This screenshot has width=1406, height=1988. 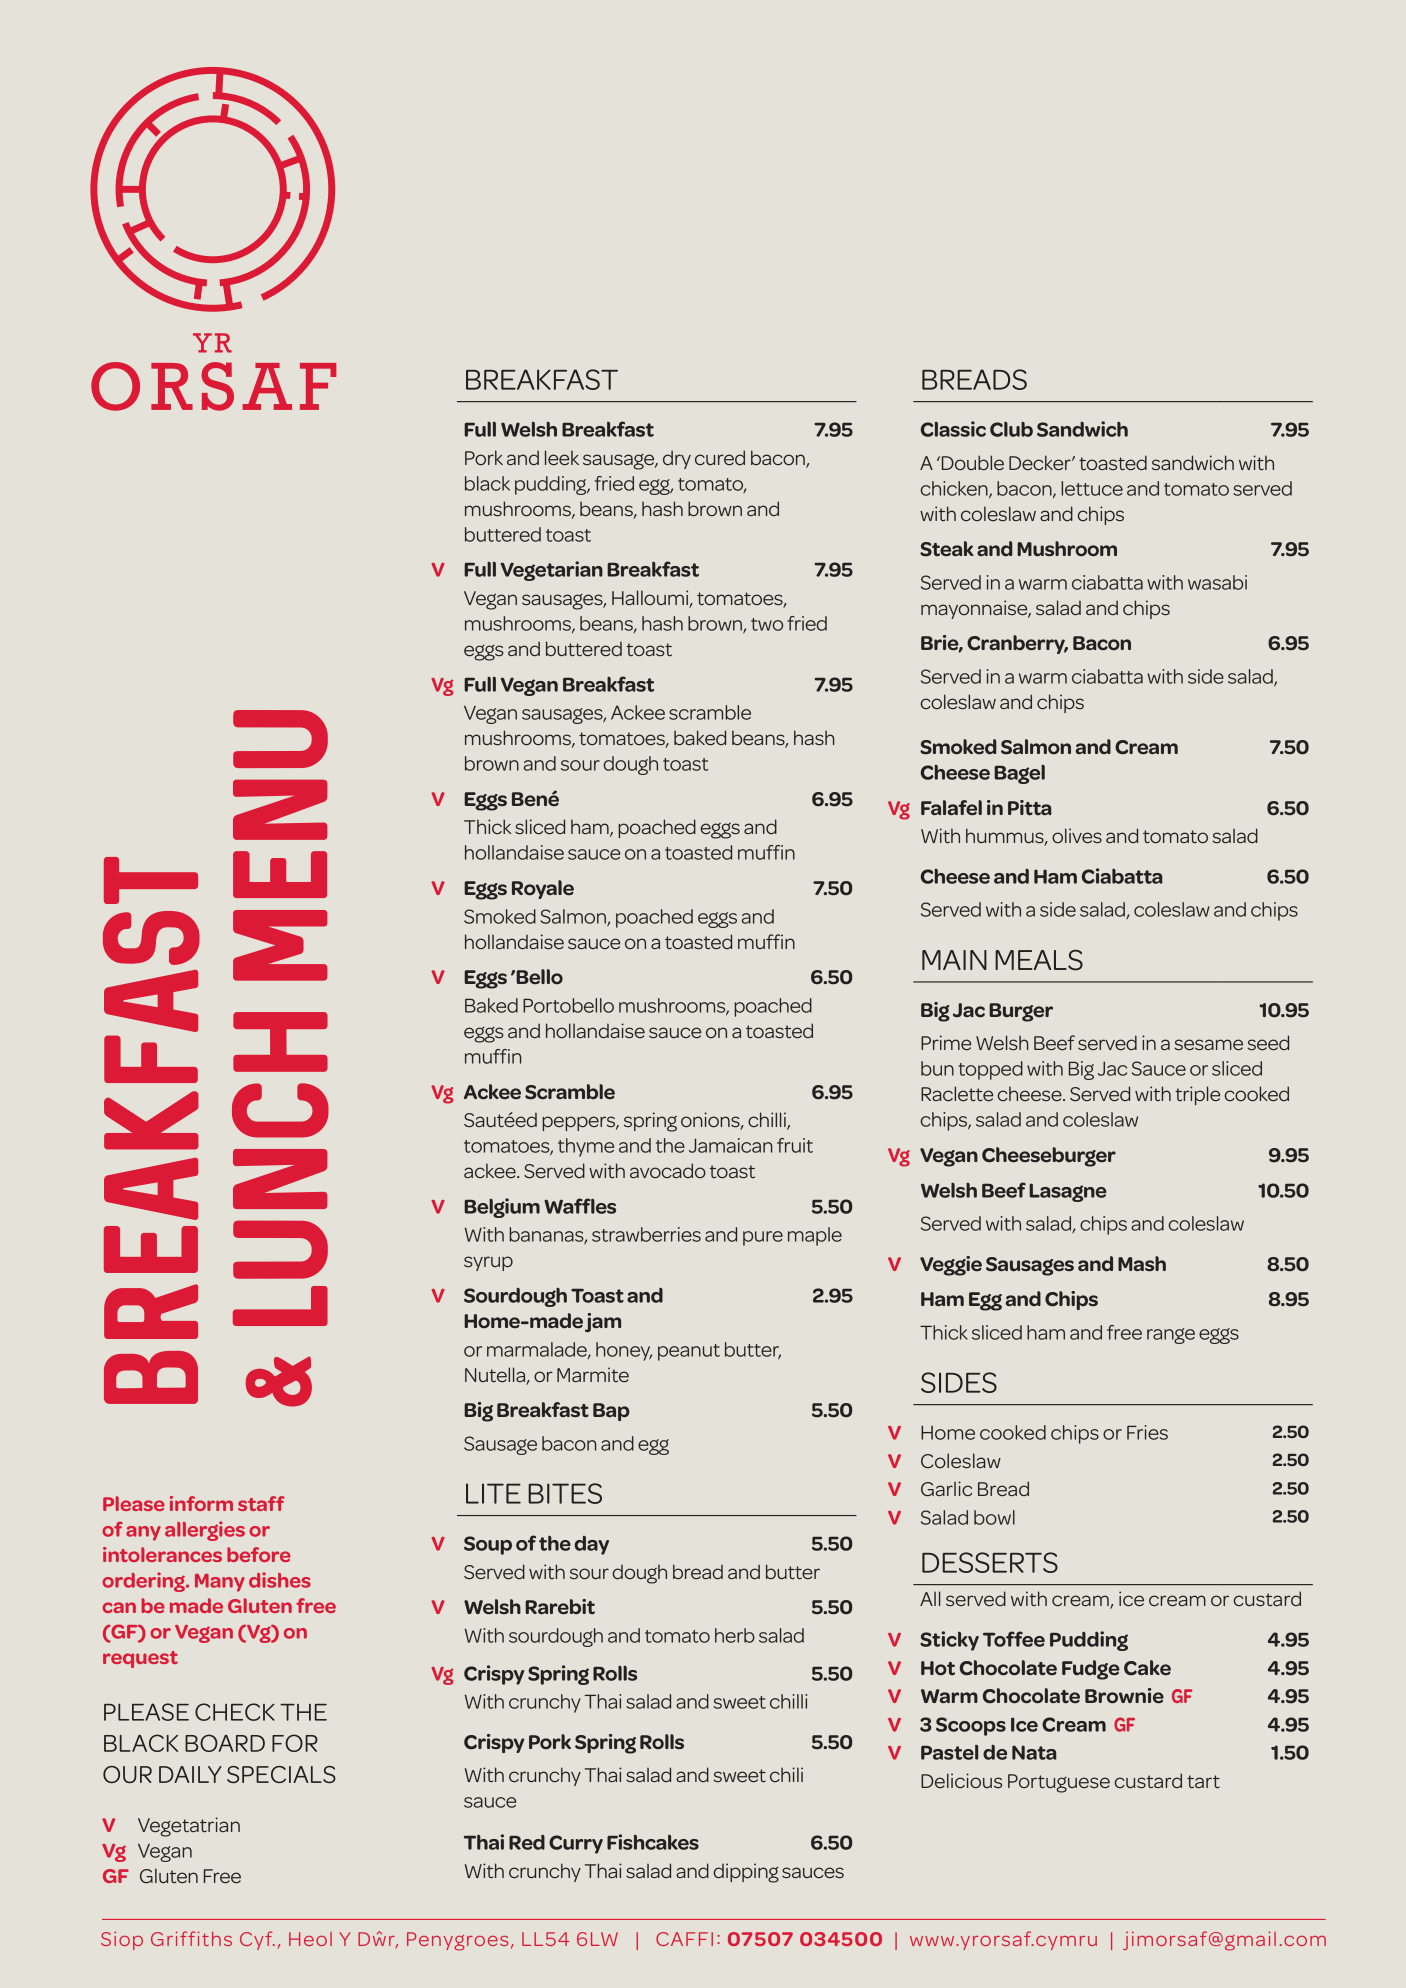 What do you see at coordinates (1039, 960) in the screenshot?
I see `MEALS` at bounding box center [1039, 960].
